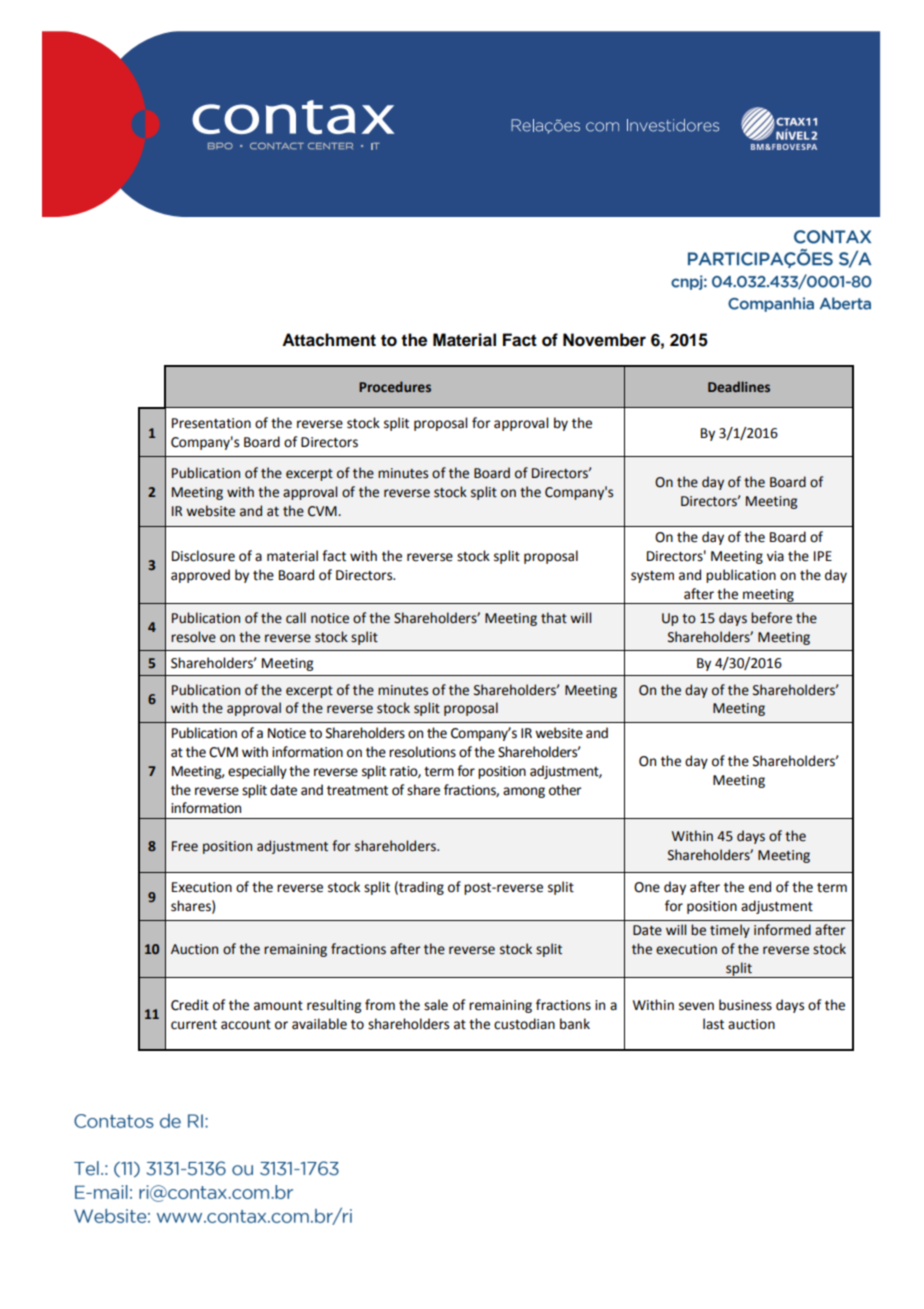 The width and height of the document is (924, 1309). I want to click on amount, so click(278, 1006).
